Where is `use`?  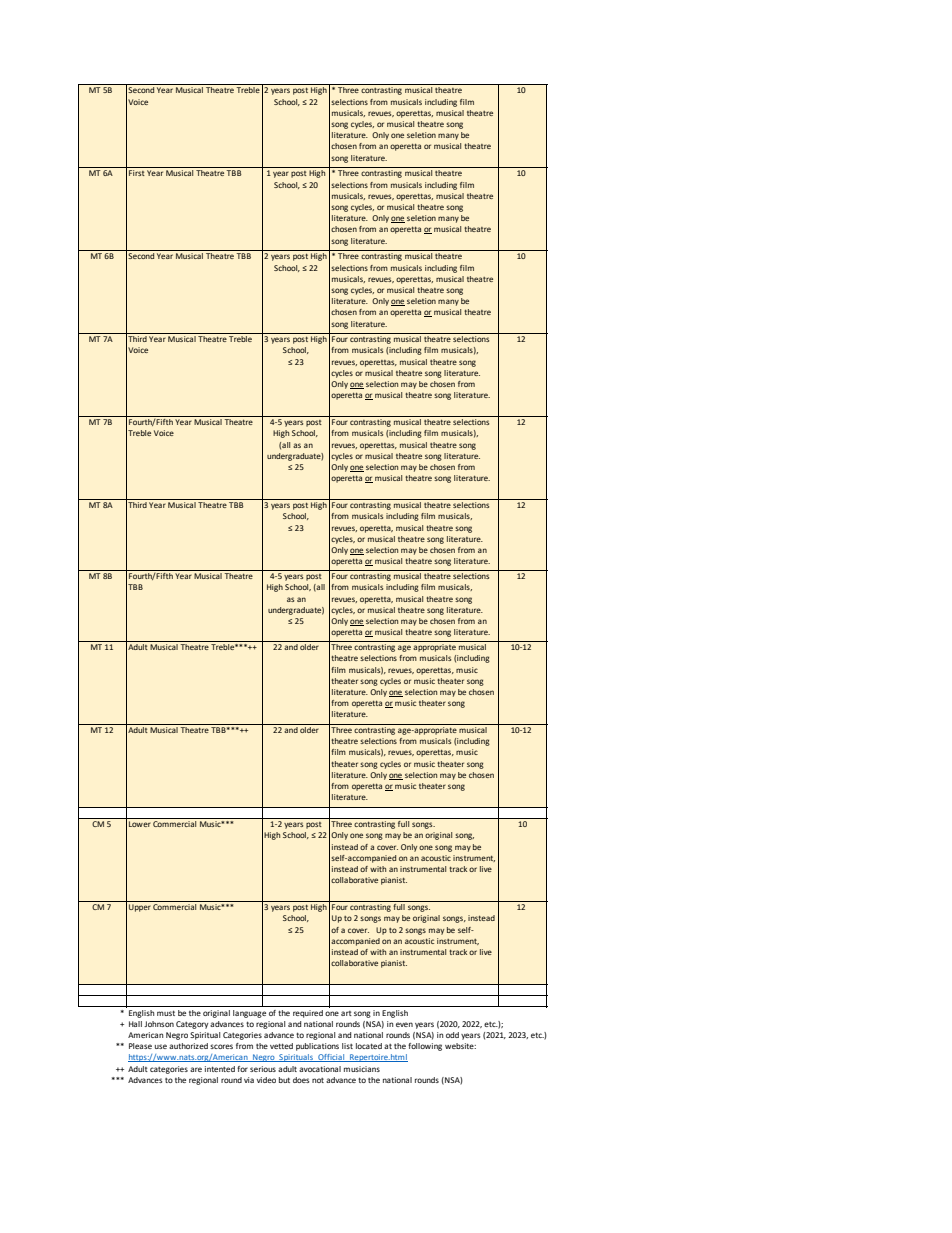 use is located at coordinates (161, 1046).
